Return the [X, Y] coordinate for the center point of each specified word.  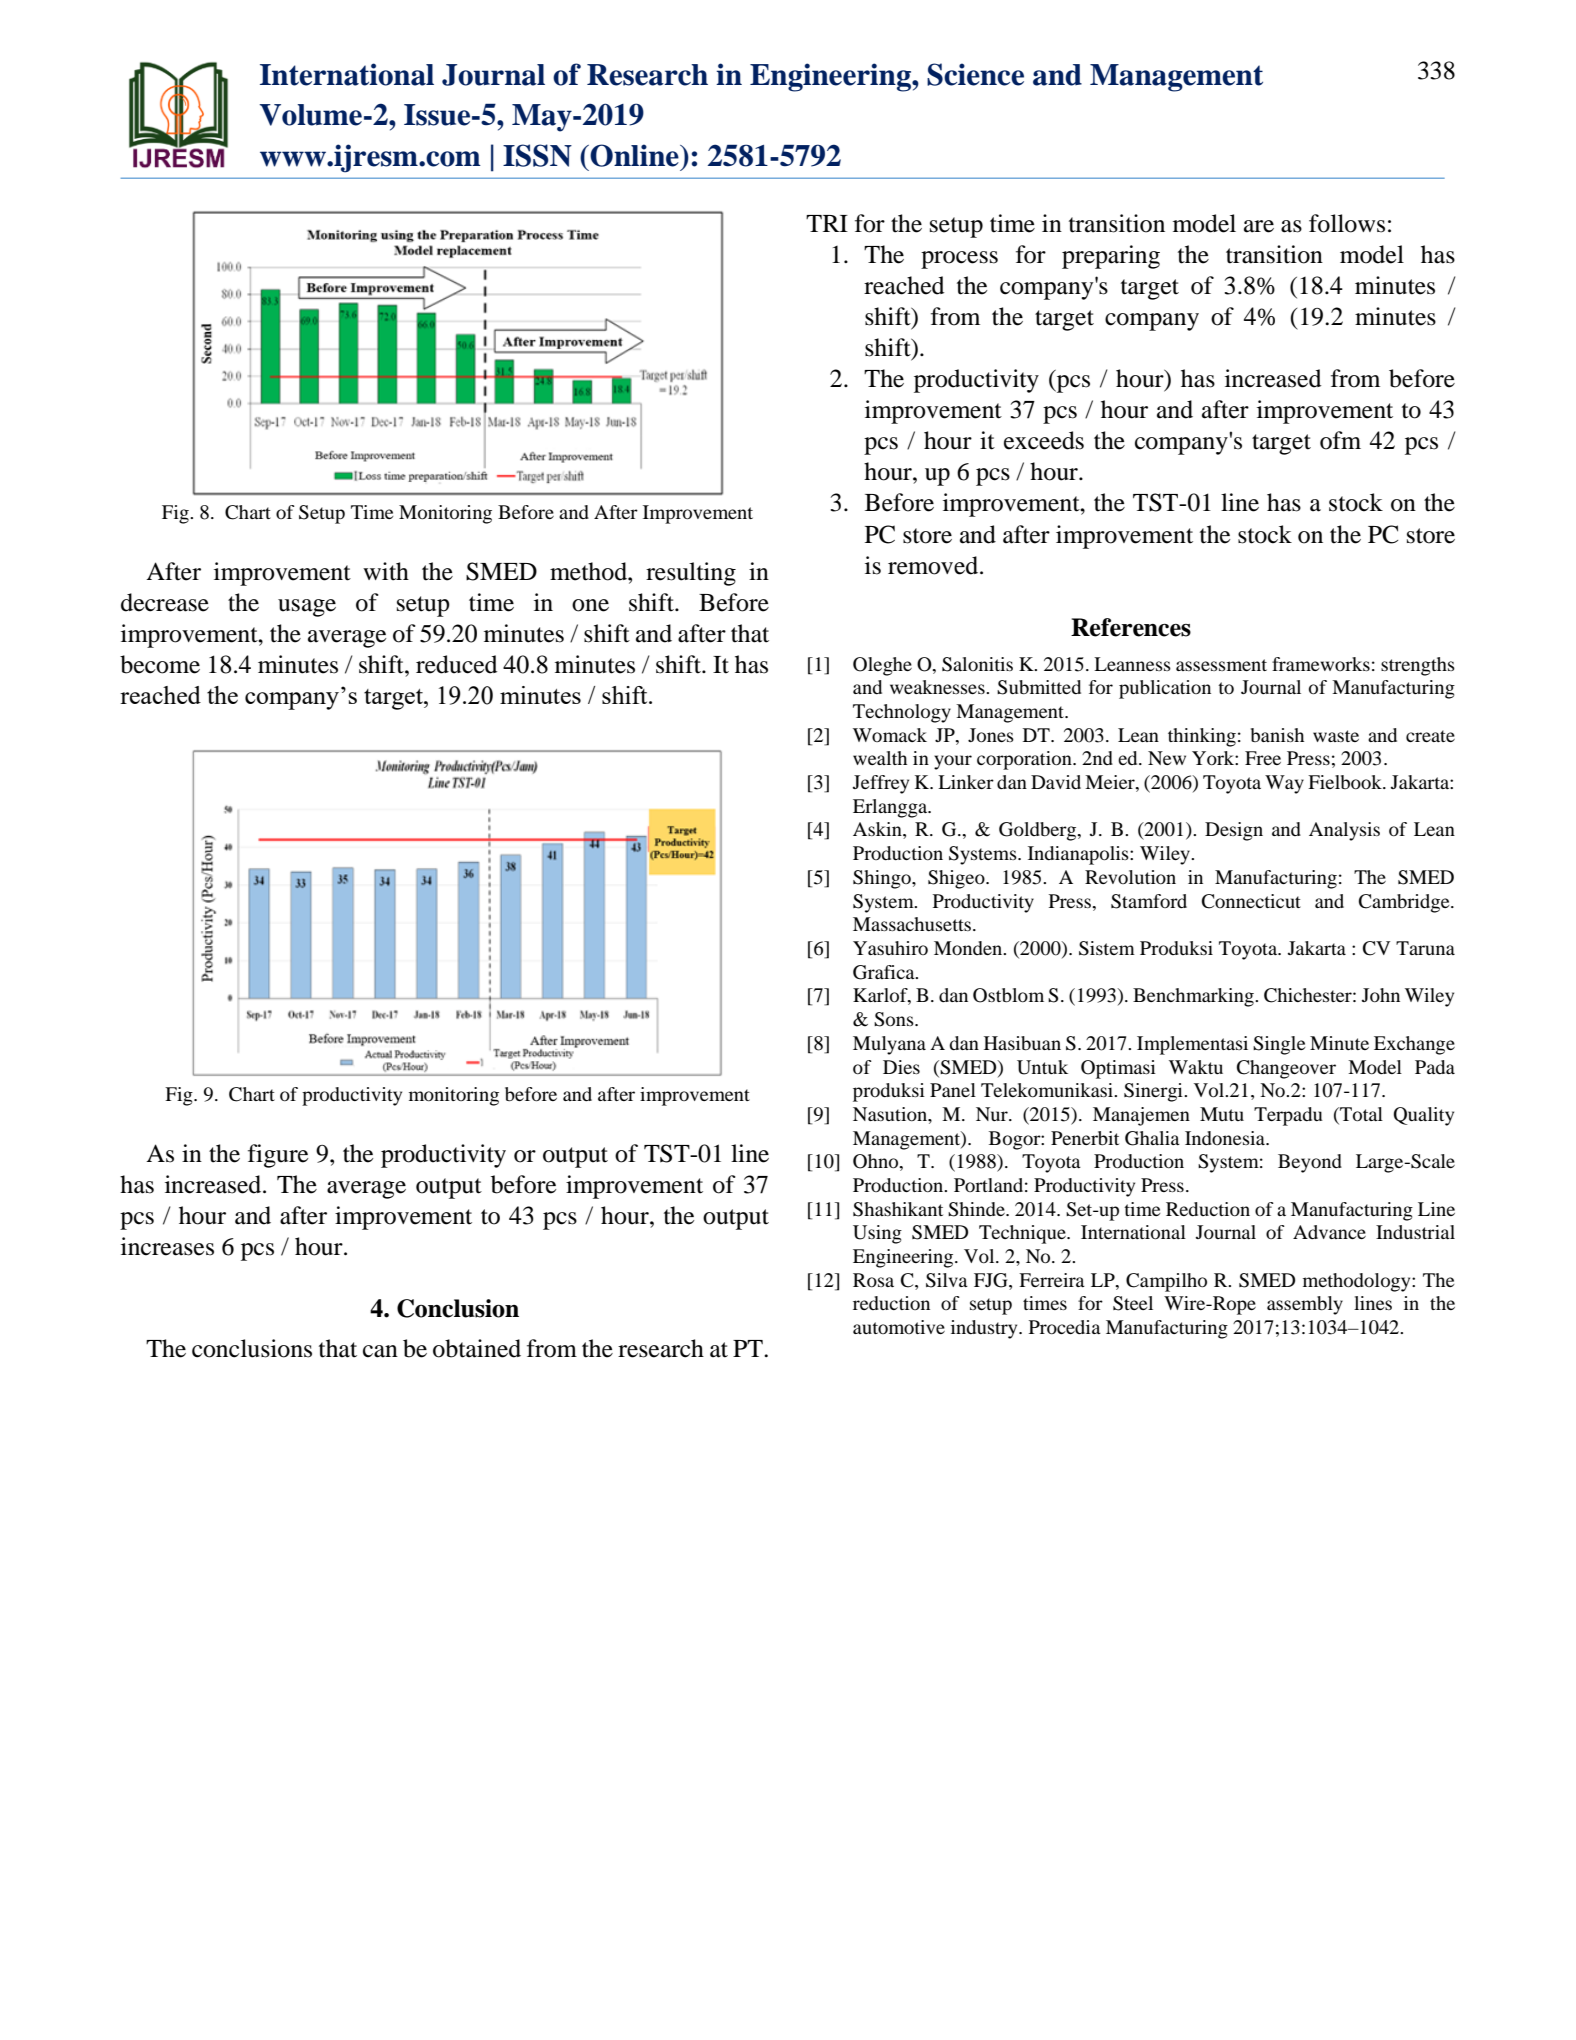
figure [278, 1156]
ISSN [537, 155]
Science [975, 74]
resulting [691, 574]
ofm [1340, 440]
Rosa [873, 1280]
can [380, 1351]
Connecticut [1251, 901]
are [1259, 226]
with [386, 571]
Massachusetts [912, 924]
